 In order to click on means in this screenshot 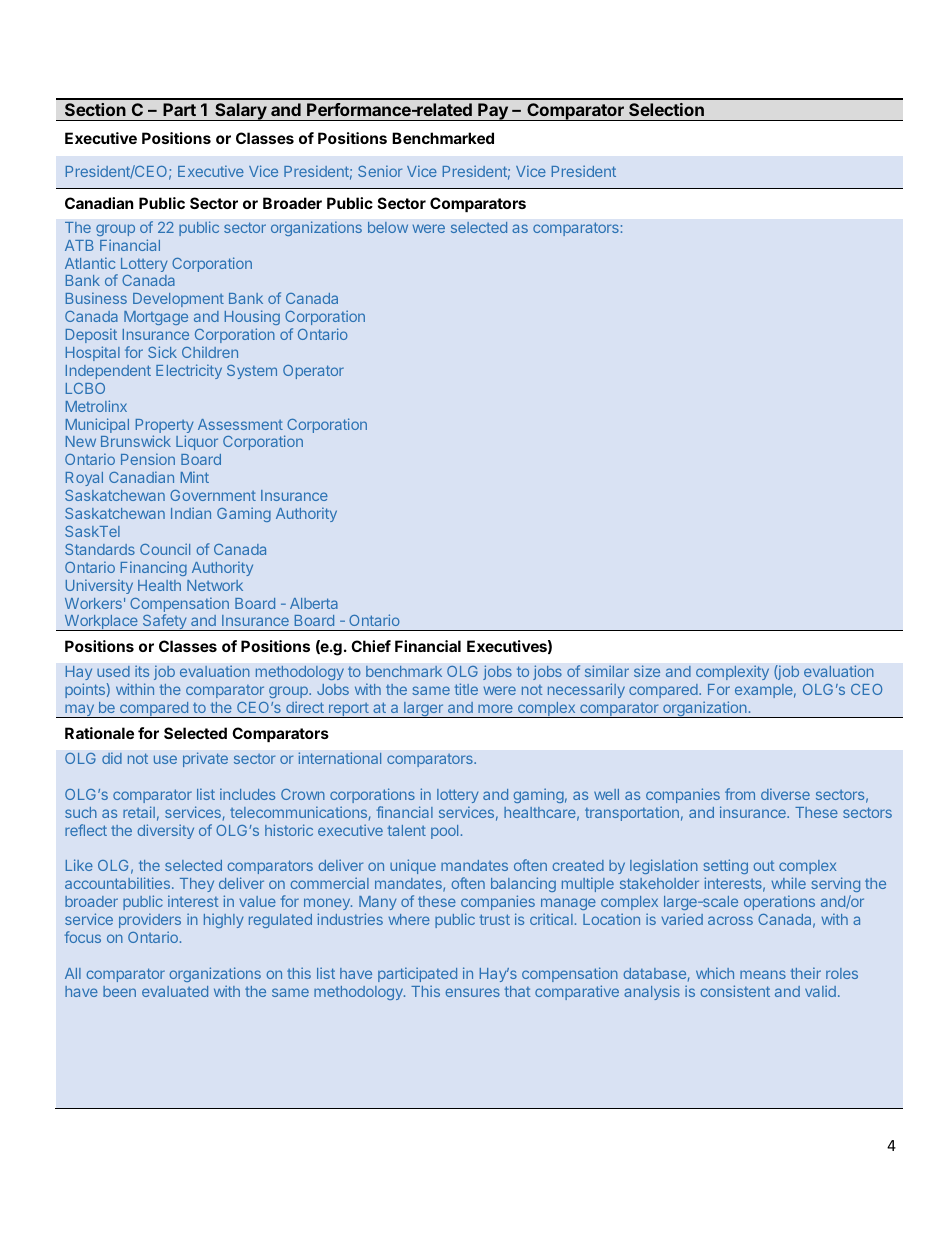, I will do `click(763, 974)`.
